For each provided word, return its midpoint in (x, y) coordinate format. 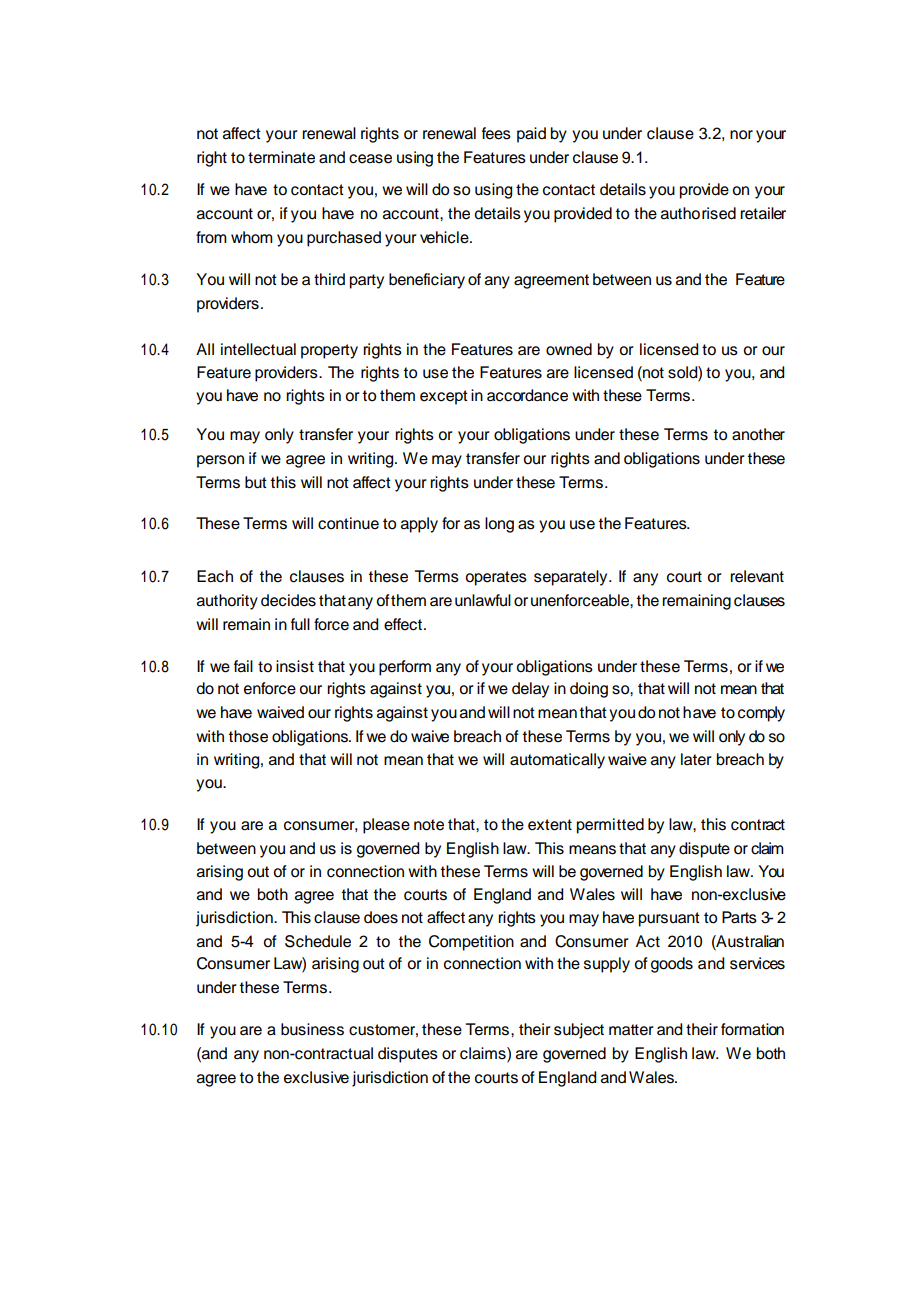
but (256, 482)
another (758, 434)
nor (741, 135)
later (696, 759)
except (444, 397)
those (248, 736)
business (312, 1029)
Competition (471, 943)
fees (496, 133)
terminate (281, 157)
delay (530, 690)
